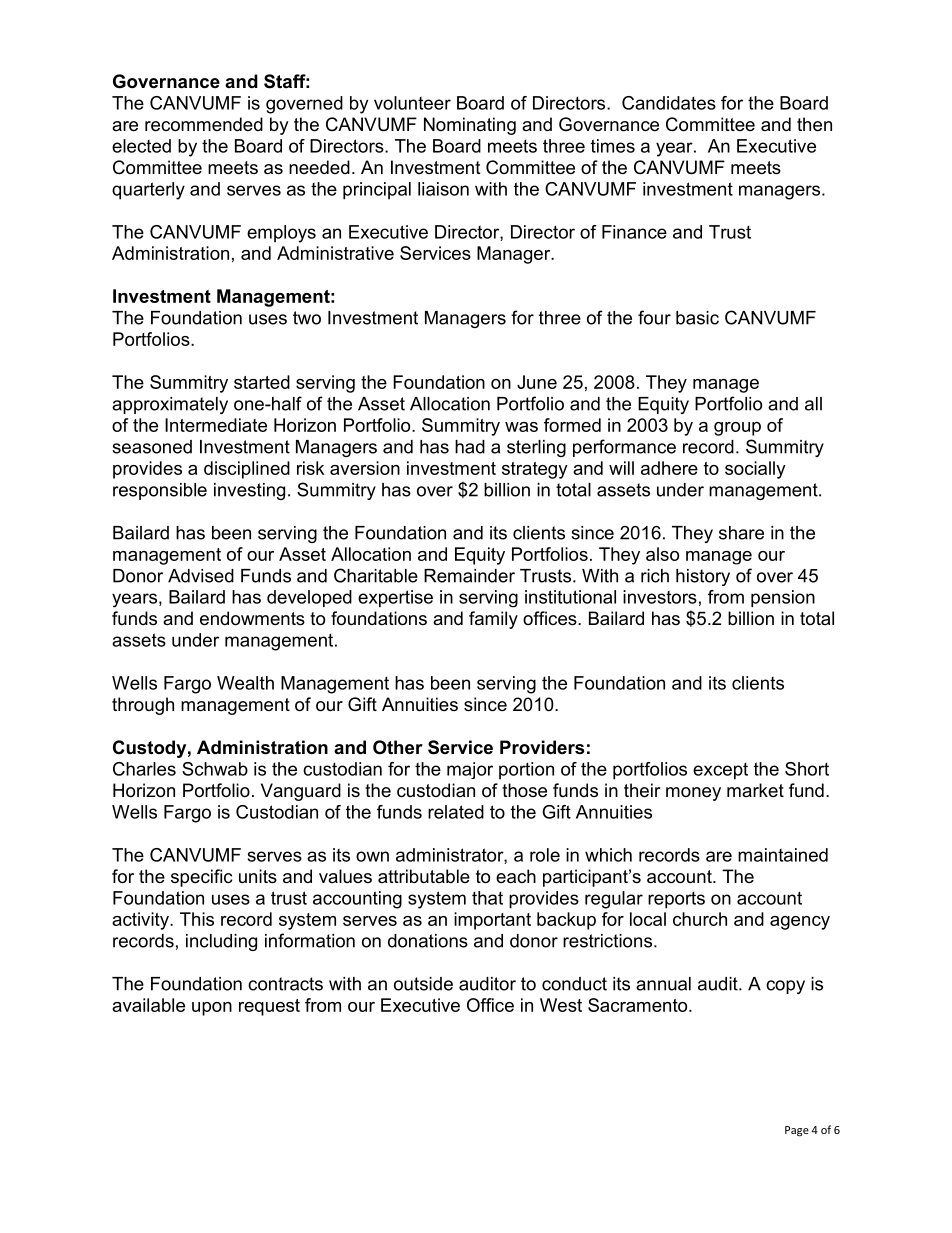 The width and height of the screenshot is (952, 1233). I want to click on pension, so click(783, 598).
